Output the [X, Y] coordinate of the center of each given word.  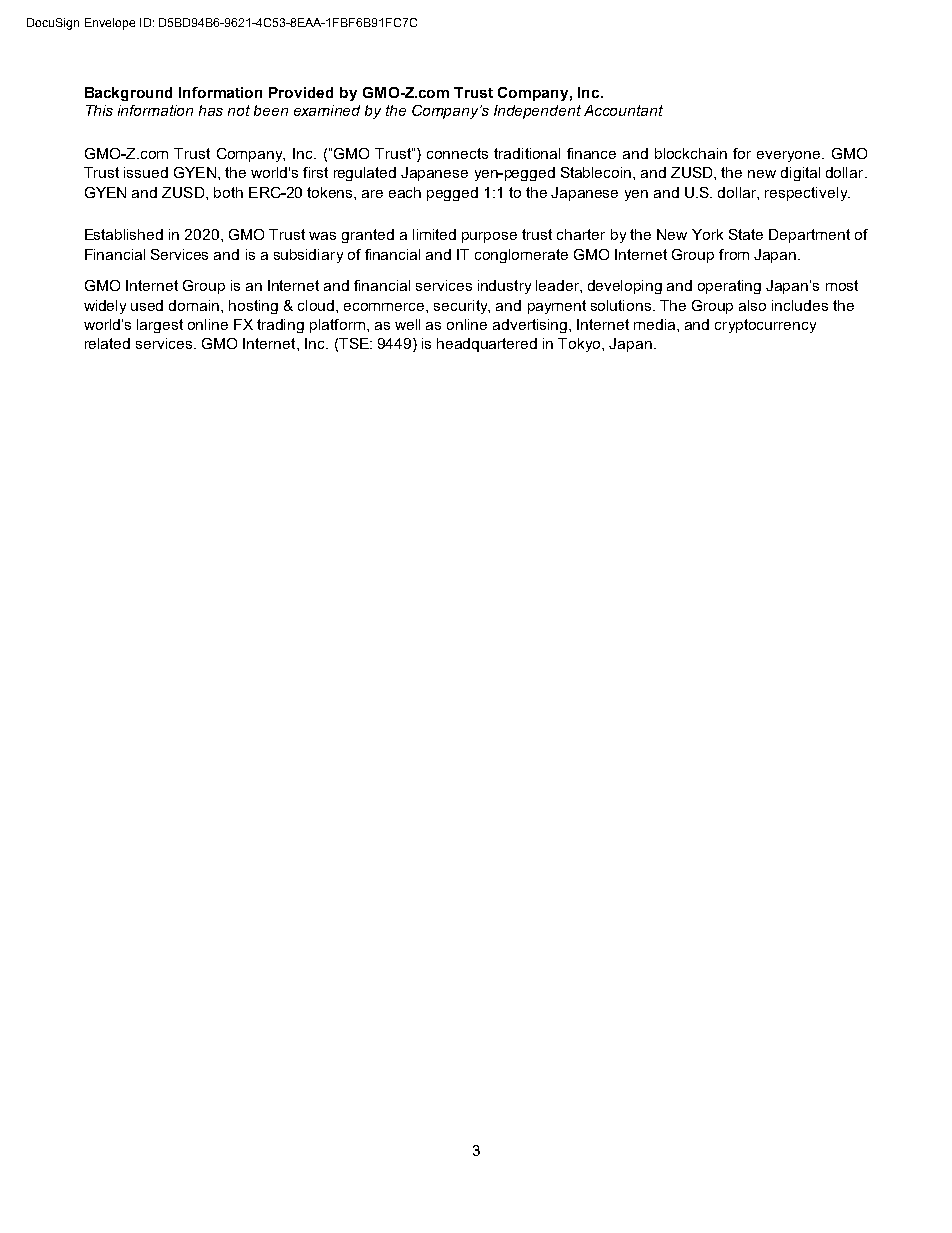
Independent [537, 112]
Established [124, 234]
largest [160, 326]
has [211, 110]
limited [434, 234]
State [746, 234]
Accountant [623, 110]
